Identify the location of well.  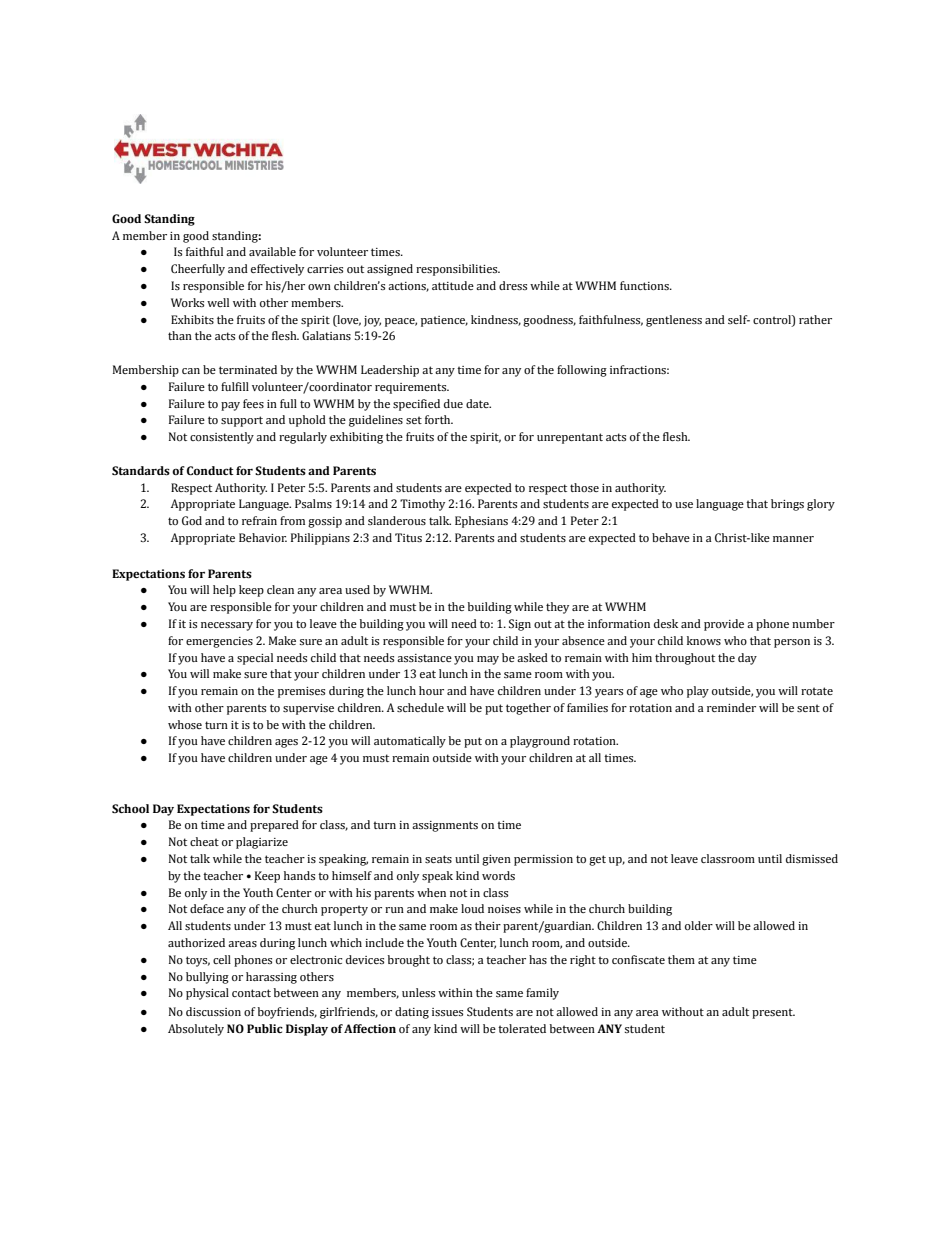
(218, 302).
